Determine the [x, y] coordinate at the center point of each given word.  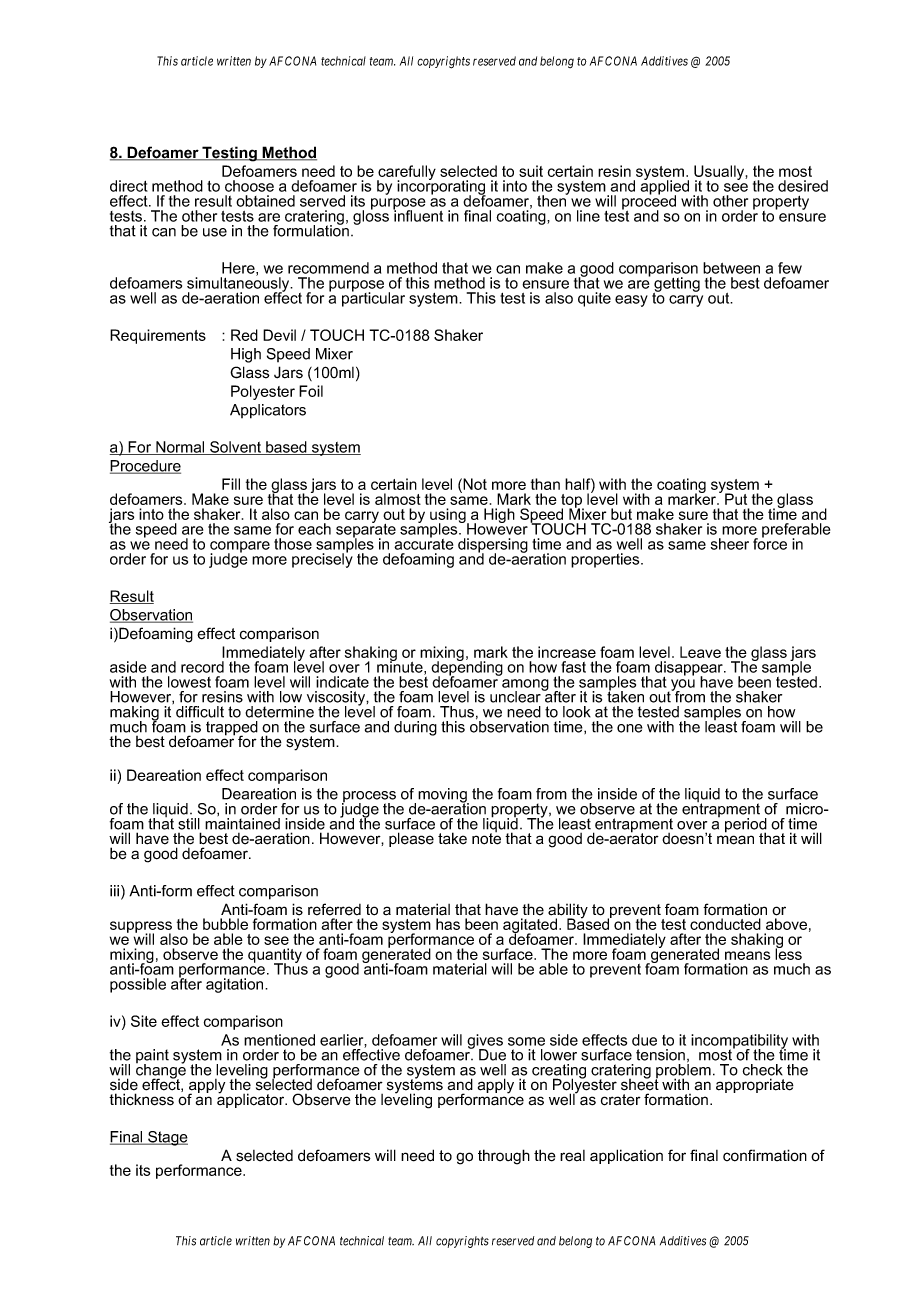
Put [736, 499]
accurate [423, 543]
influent [418, 215]
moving [443, 796]
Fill [231, 484]
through [504, 1157]
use [215, 232]
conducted [725, 924]
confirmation [765, 1155]
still [189, 824]
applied [664, 187]
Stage [167, 1138]
